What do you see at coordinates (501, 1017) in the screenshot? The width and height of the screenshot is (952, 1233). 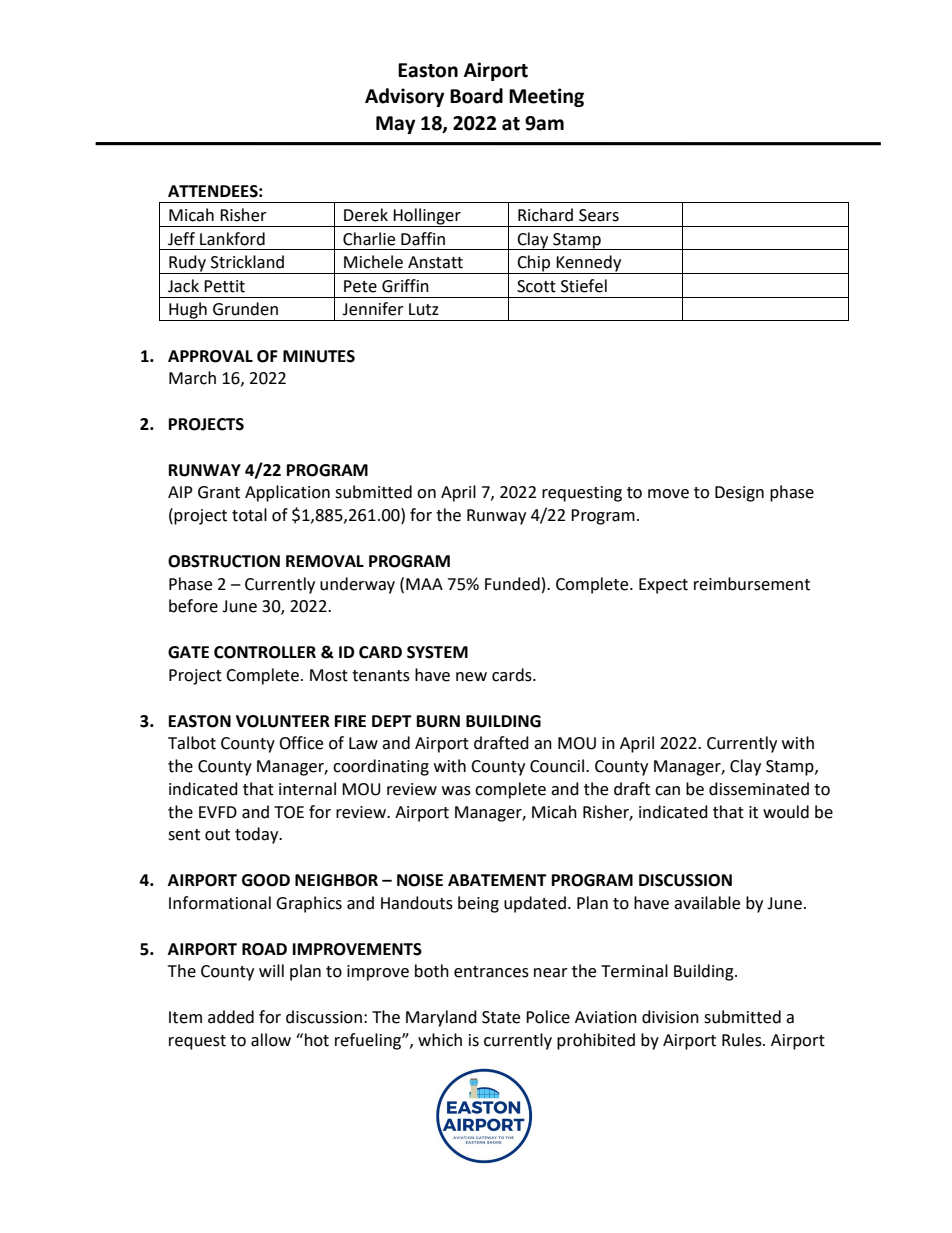 I see `State` at bounding box center [501, 1017].
